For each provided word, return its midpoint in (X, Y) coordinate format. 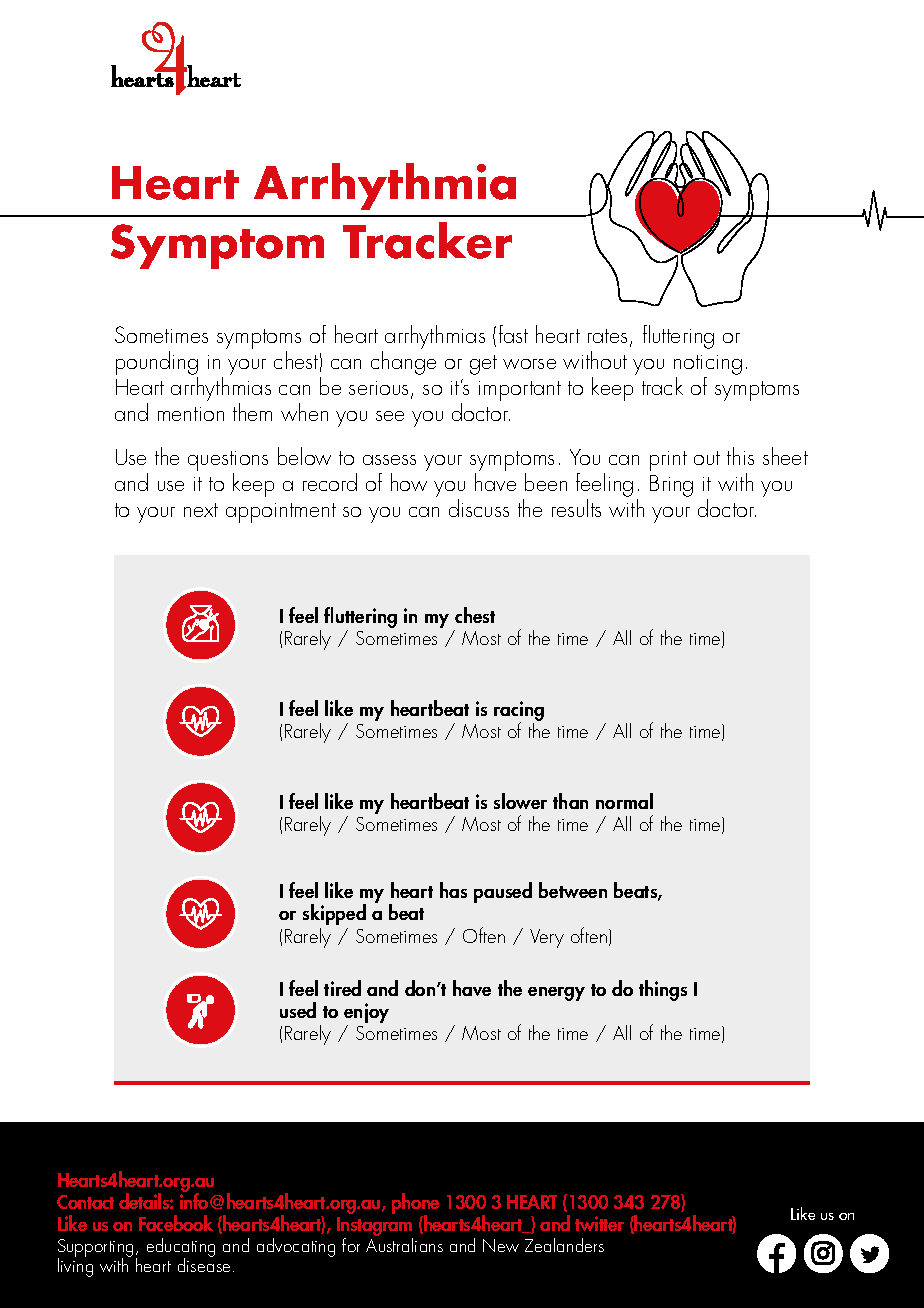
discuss (479, 508)
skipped (334, 914)
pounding (157, 364)
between (573, 890)
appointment (281, 513)
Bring (671, 486)
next (201, 510)
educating (181, 1248)
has (453, 890)
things (663, 990)
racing (519, 712)
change (403, 363)
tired (342, 988)
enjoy (366, 1014)
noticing (708, 365)
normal (624, 801)
